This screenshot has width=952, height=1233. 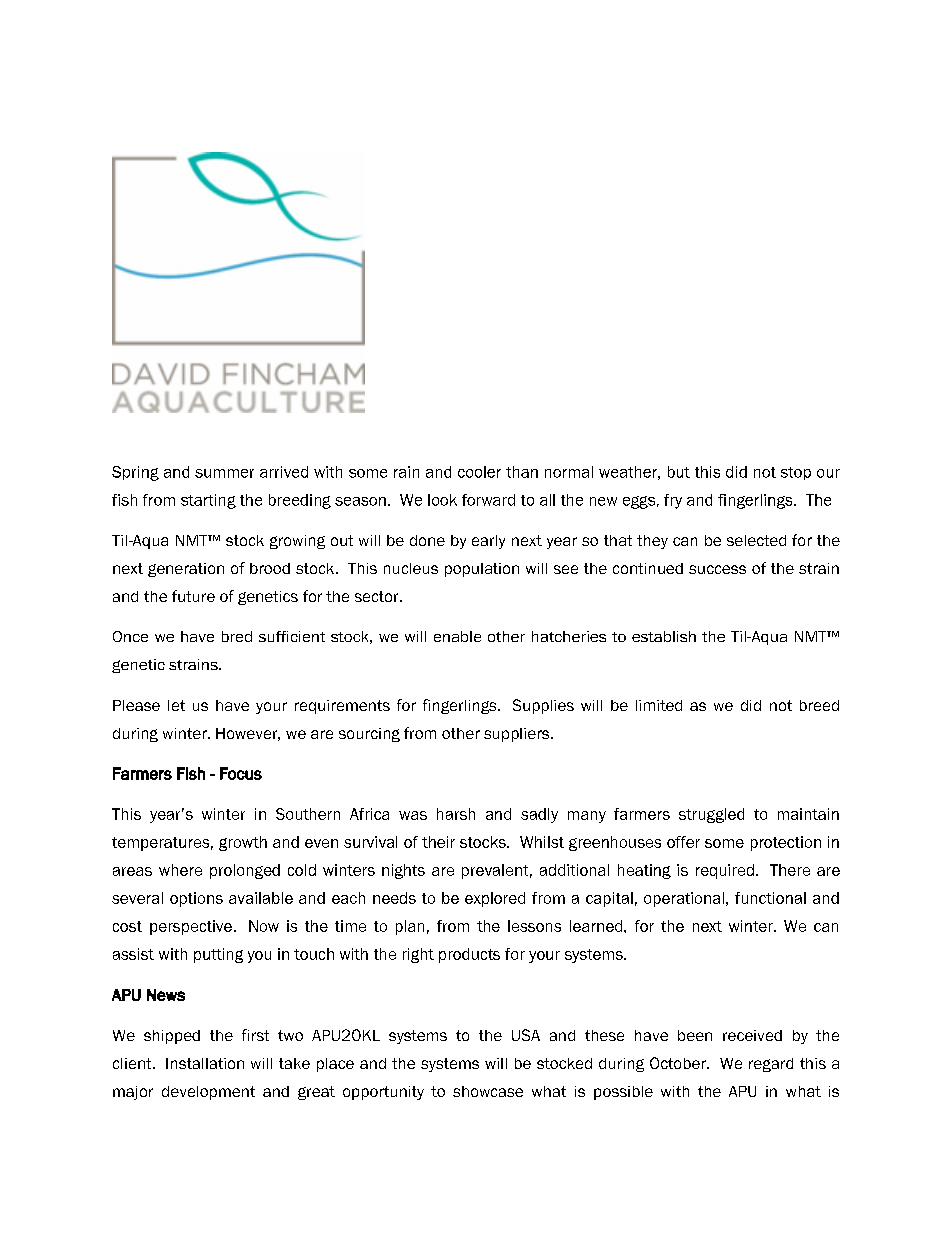 What do you see at coordinates (241, 773) in the screenshot?
I see `Focus` at bounding box center [241, 773].
